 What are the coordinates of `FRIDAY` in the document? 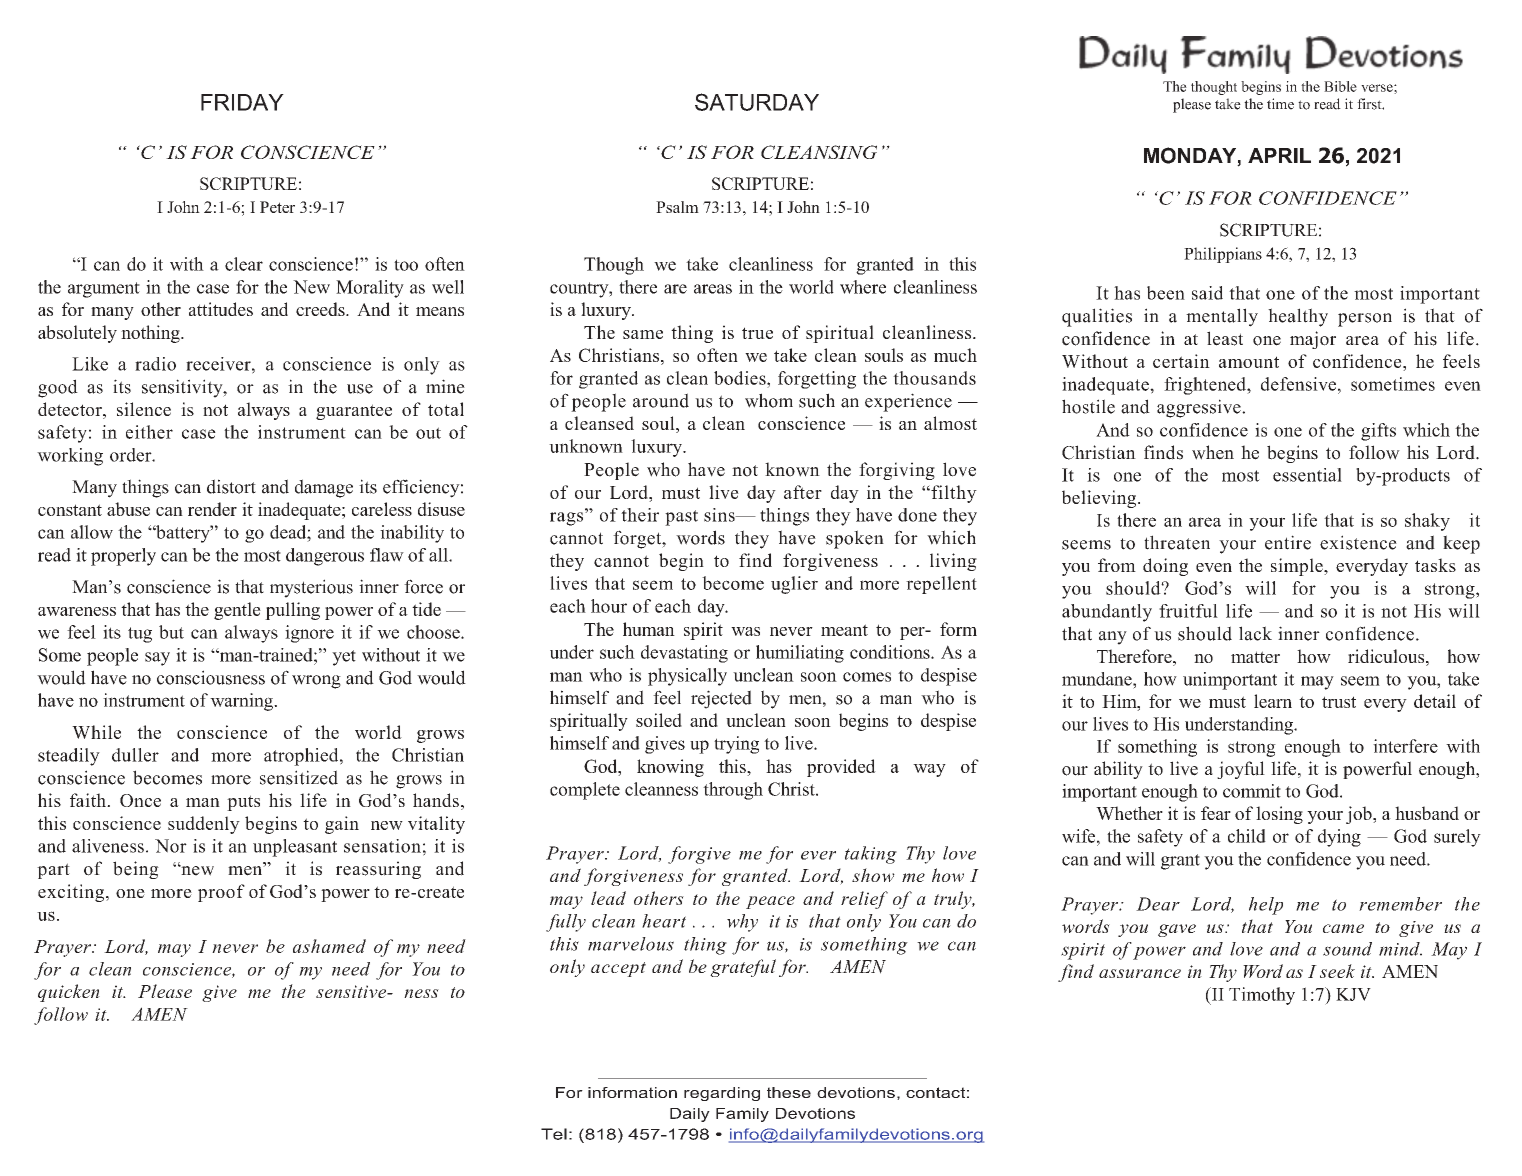 It's located at (242, 102).
